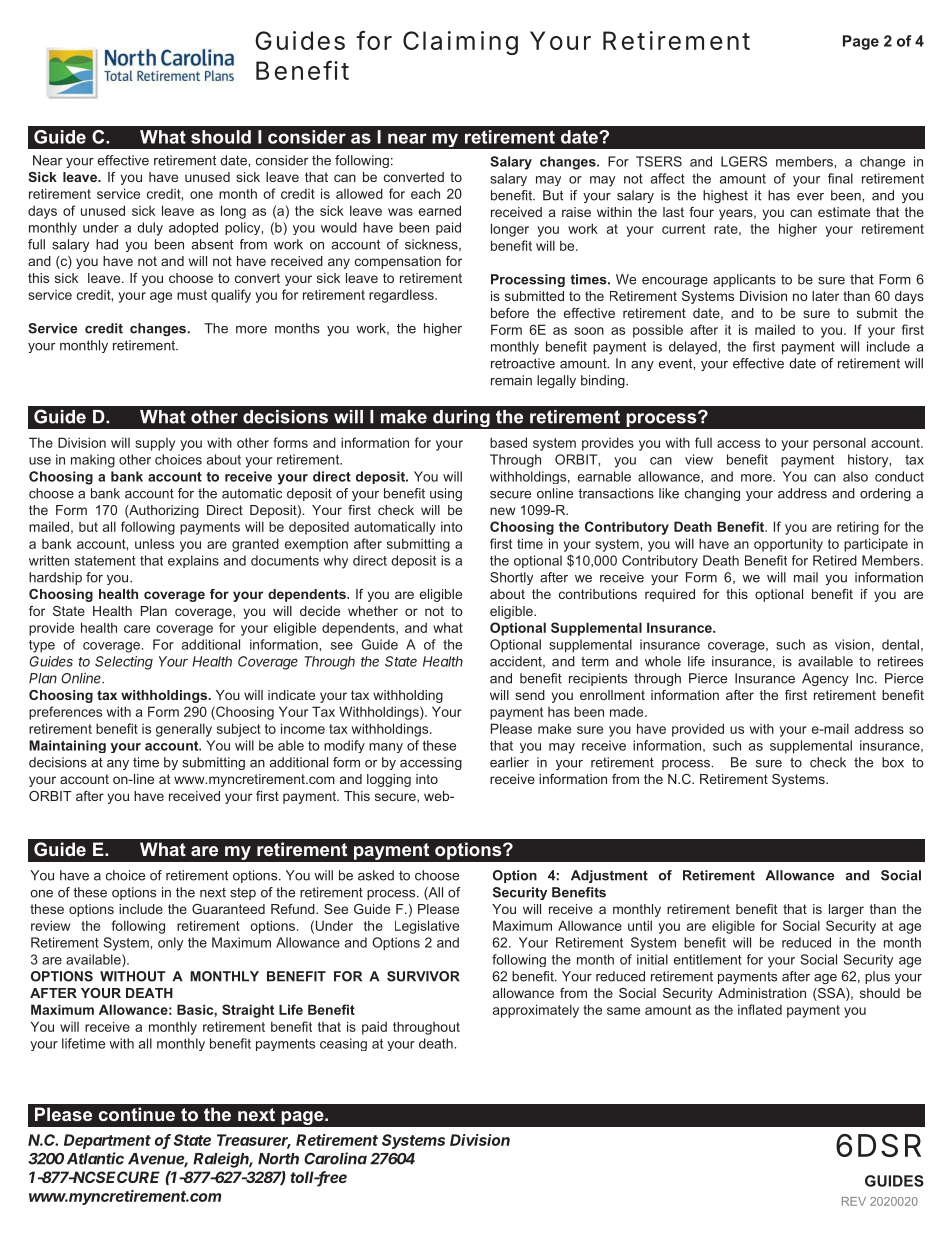 This screenshot has height=1233, width=952. Describe the element at coordinates (460, 43) in the screenshot. I see `Claiming` at that location.
